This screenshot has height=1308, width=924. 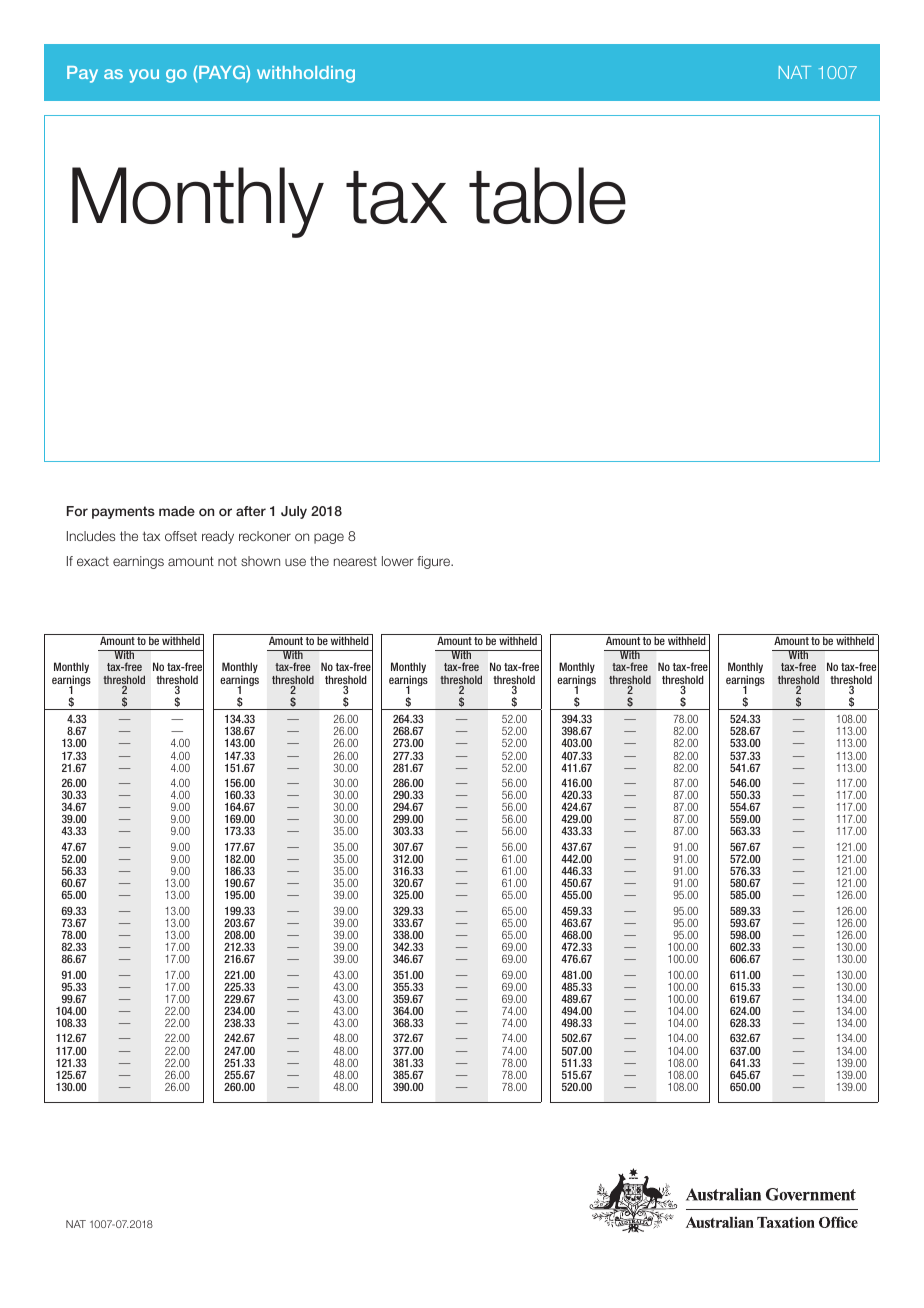 I want to click on use, so click(x=295, y=562).
